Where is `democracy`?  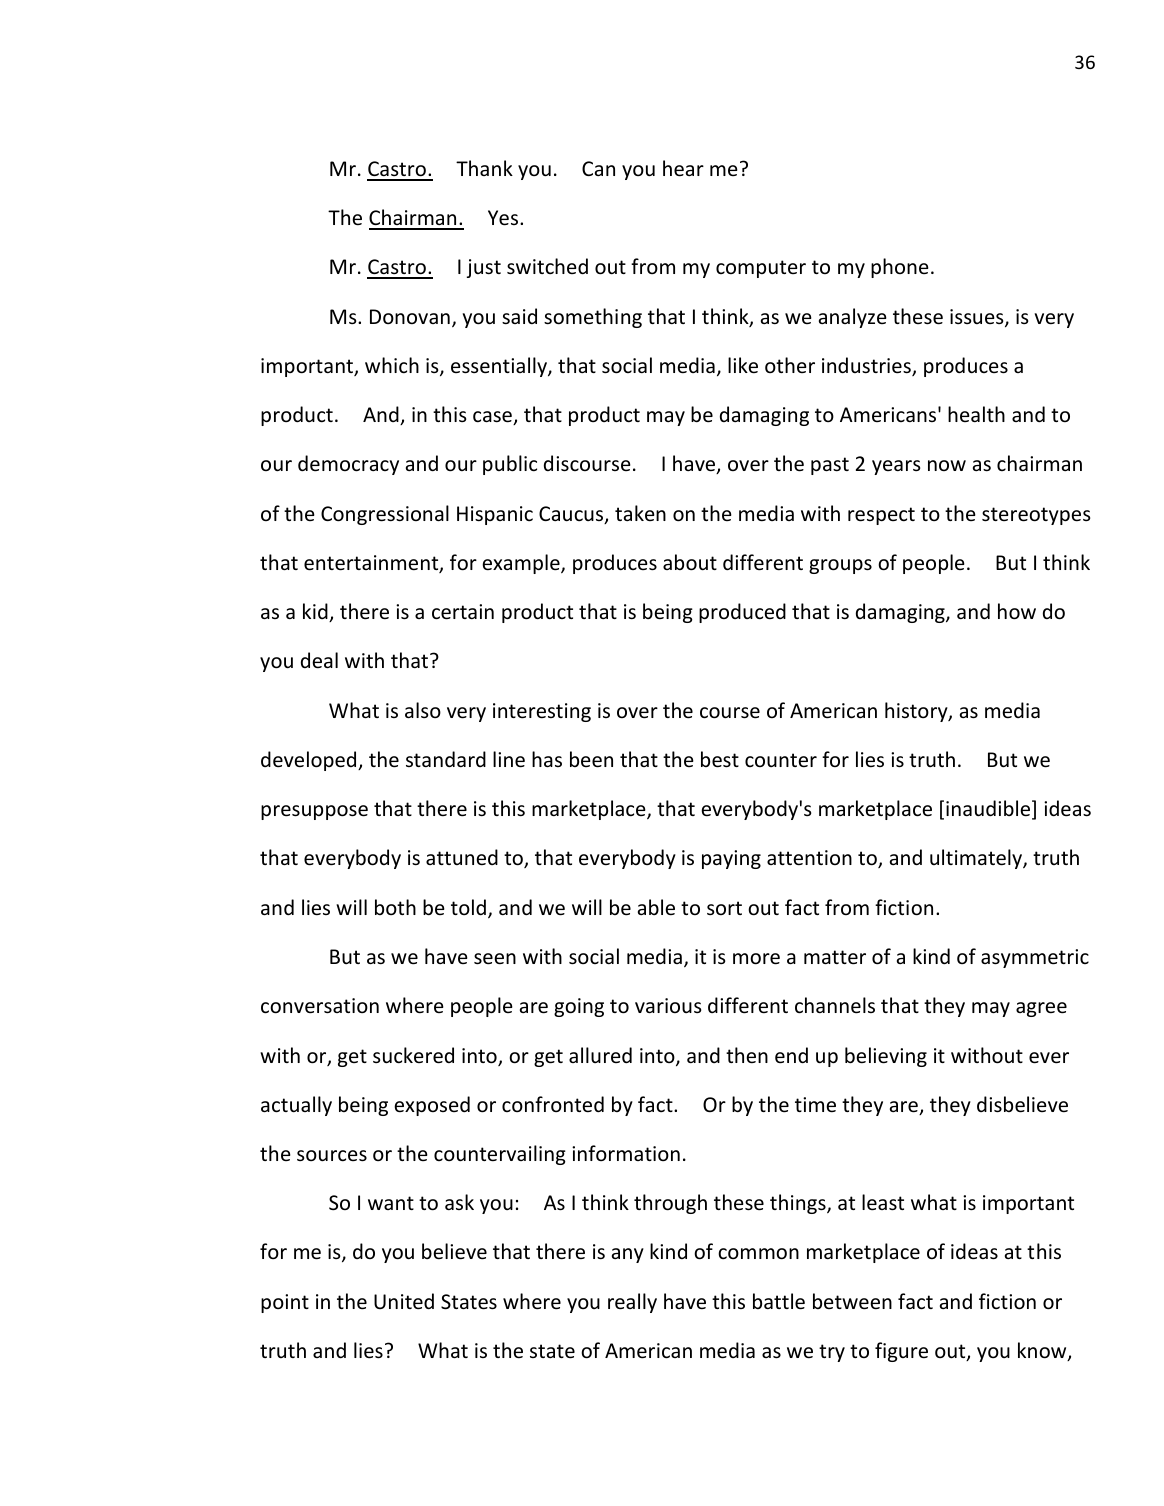 democracy is located at coordinates (348, 465).
